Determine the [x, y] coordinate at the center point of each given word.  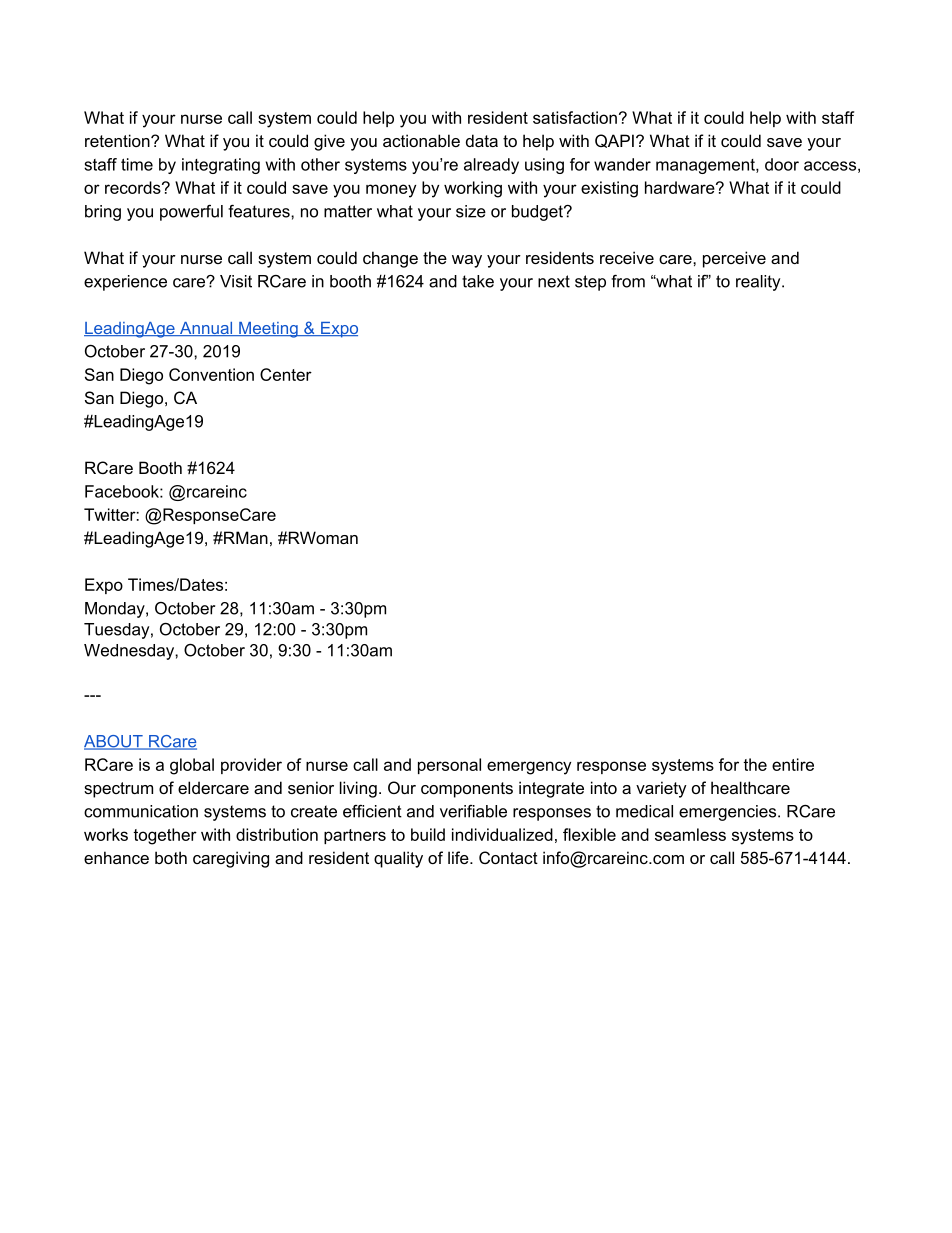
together [165, 836]
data [482, 140]
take [478, 281]
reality [759, 283]
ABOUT [114, 742]
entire [793, 764]
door [782, 164]
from [628, 281]
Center [286, 374]
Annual [206, 329]
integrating [221, 166]
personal [449, 766]
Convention [211, 374]
